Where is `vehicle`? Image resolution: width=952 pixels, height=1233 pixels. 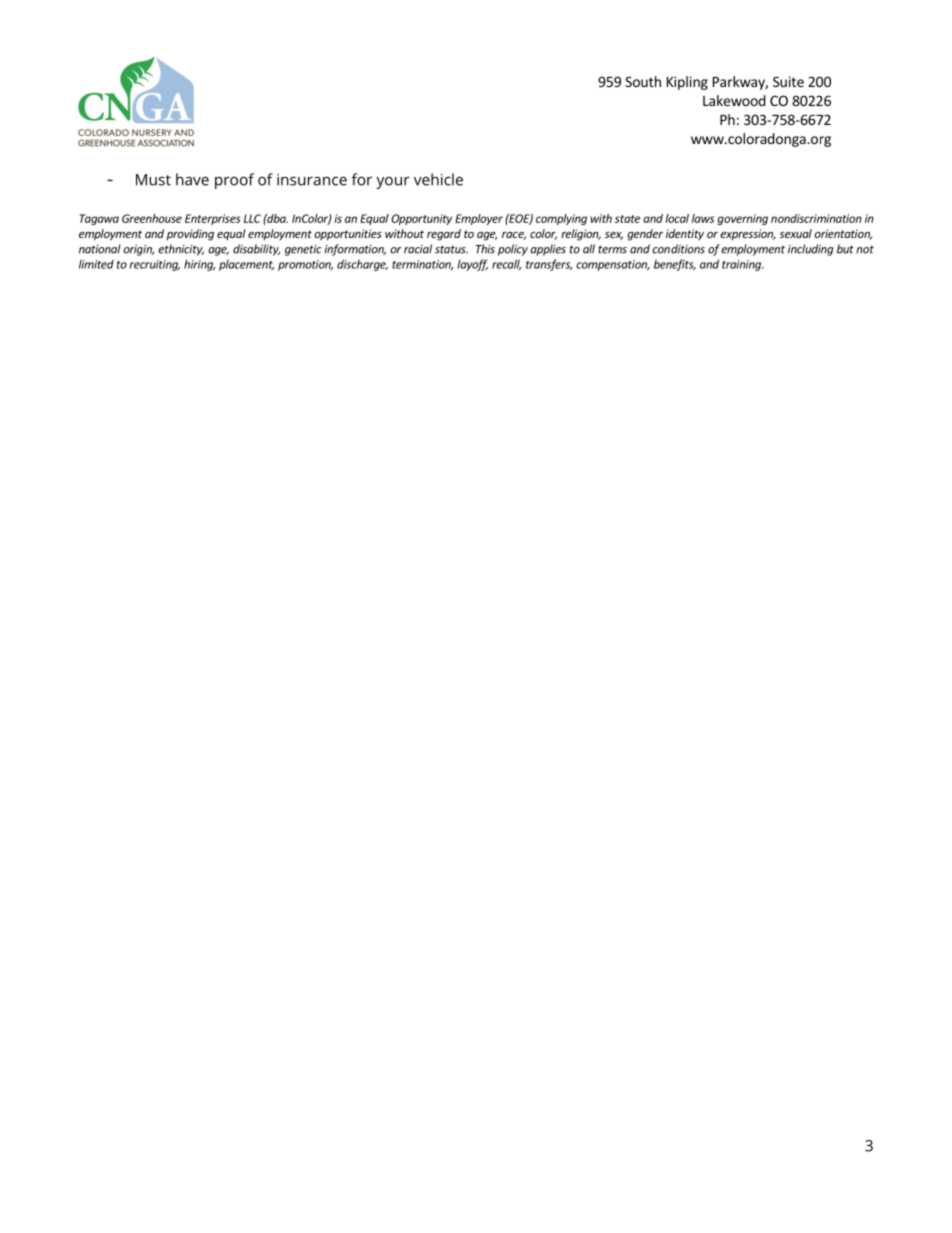
vehicle is located at coordinates (438, 179).
